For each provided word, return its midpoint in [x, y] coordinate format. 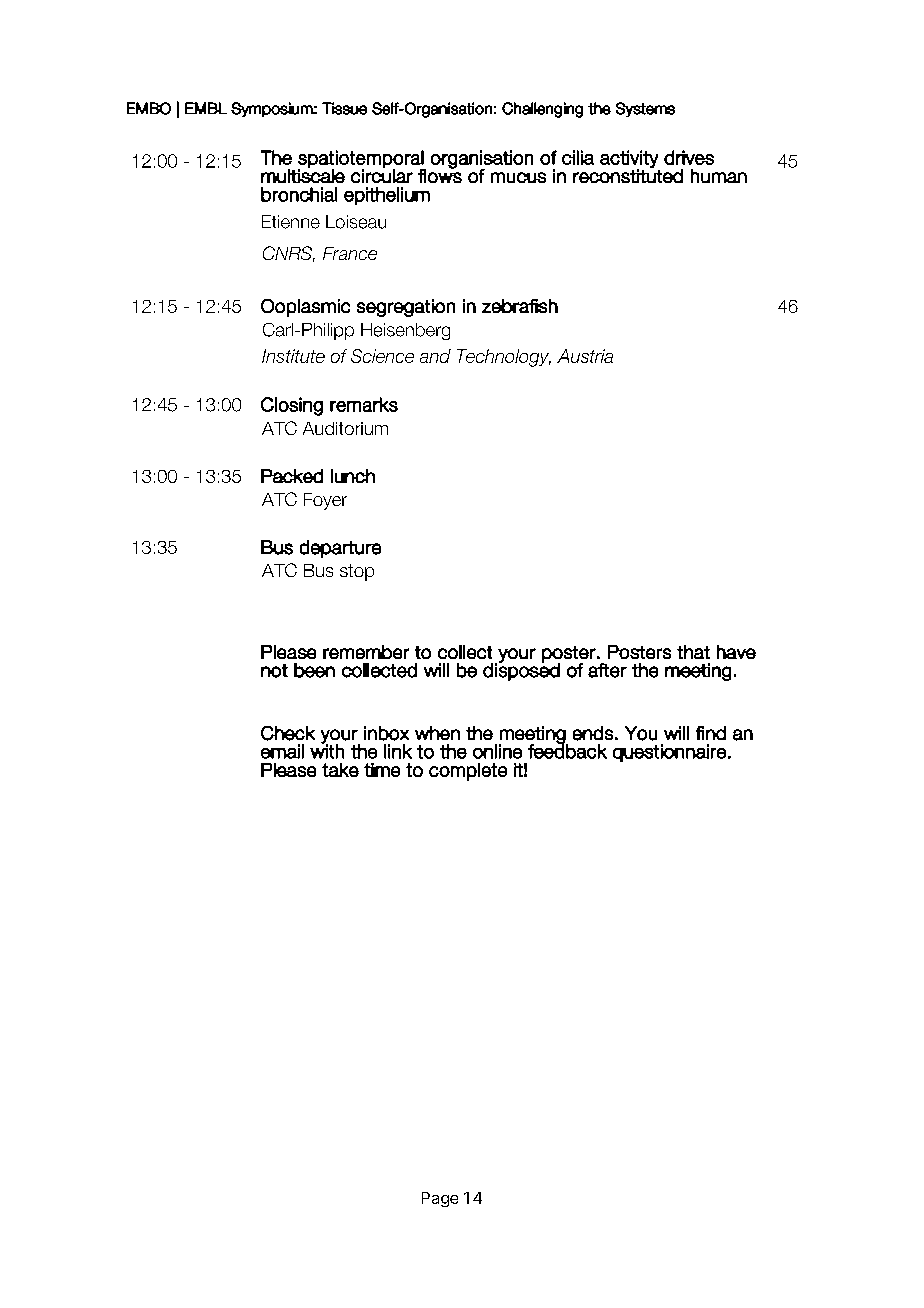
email [282, 751]
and [435, 356]
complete [468, 772]
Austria [585, 356]
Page [440, 1199]
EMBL [206, 108]
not [274, 671]
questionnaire [669, 753]
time [382, 770]
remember [366, 652]
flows [440, 175]
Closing [292, 406]
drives [689, 157]
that [693, 652]
